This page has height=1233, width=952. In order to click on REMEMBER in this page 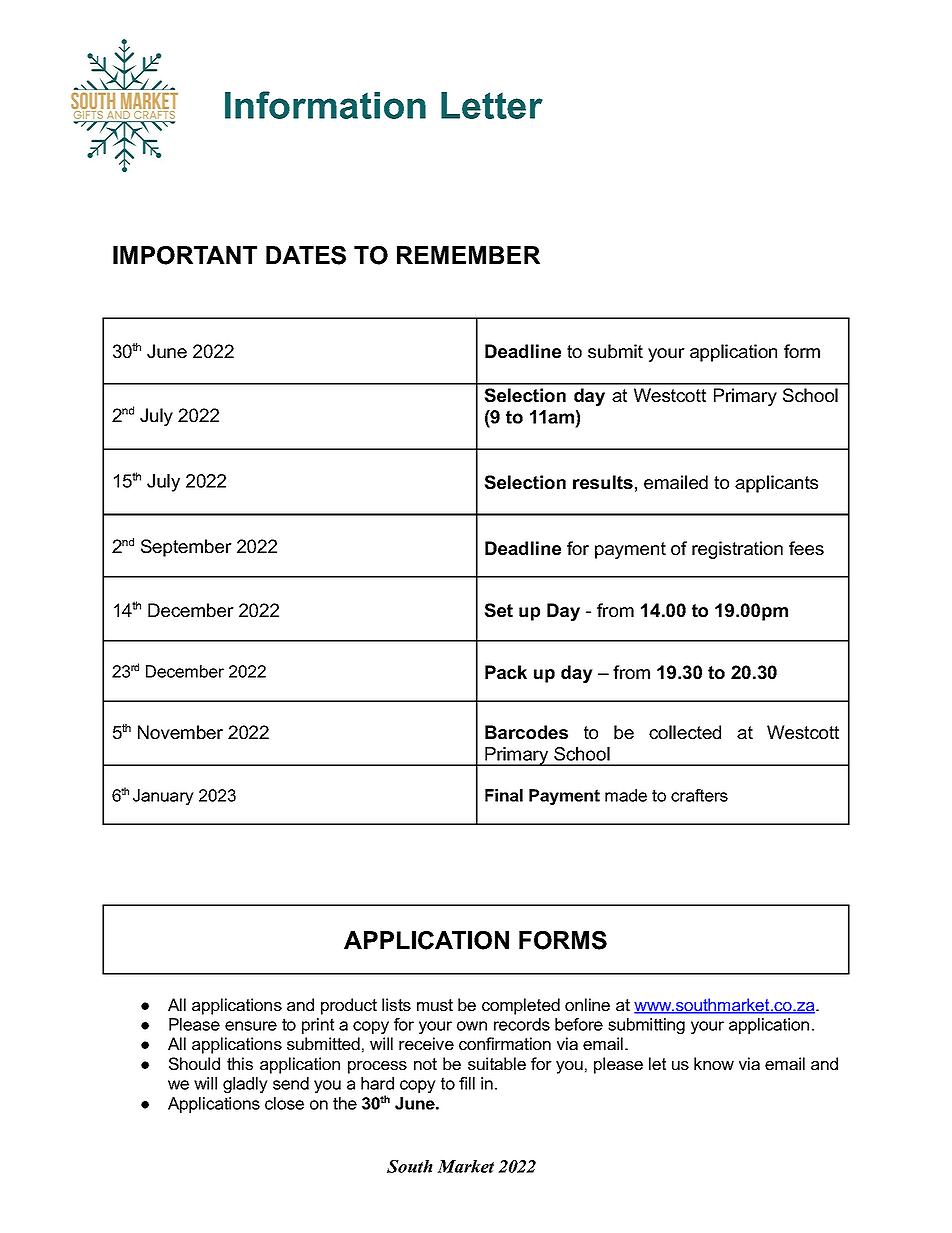, I will do `click(468, 255)`.
